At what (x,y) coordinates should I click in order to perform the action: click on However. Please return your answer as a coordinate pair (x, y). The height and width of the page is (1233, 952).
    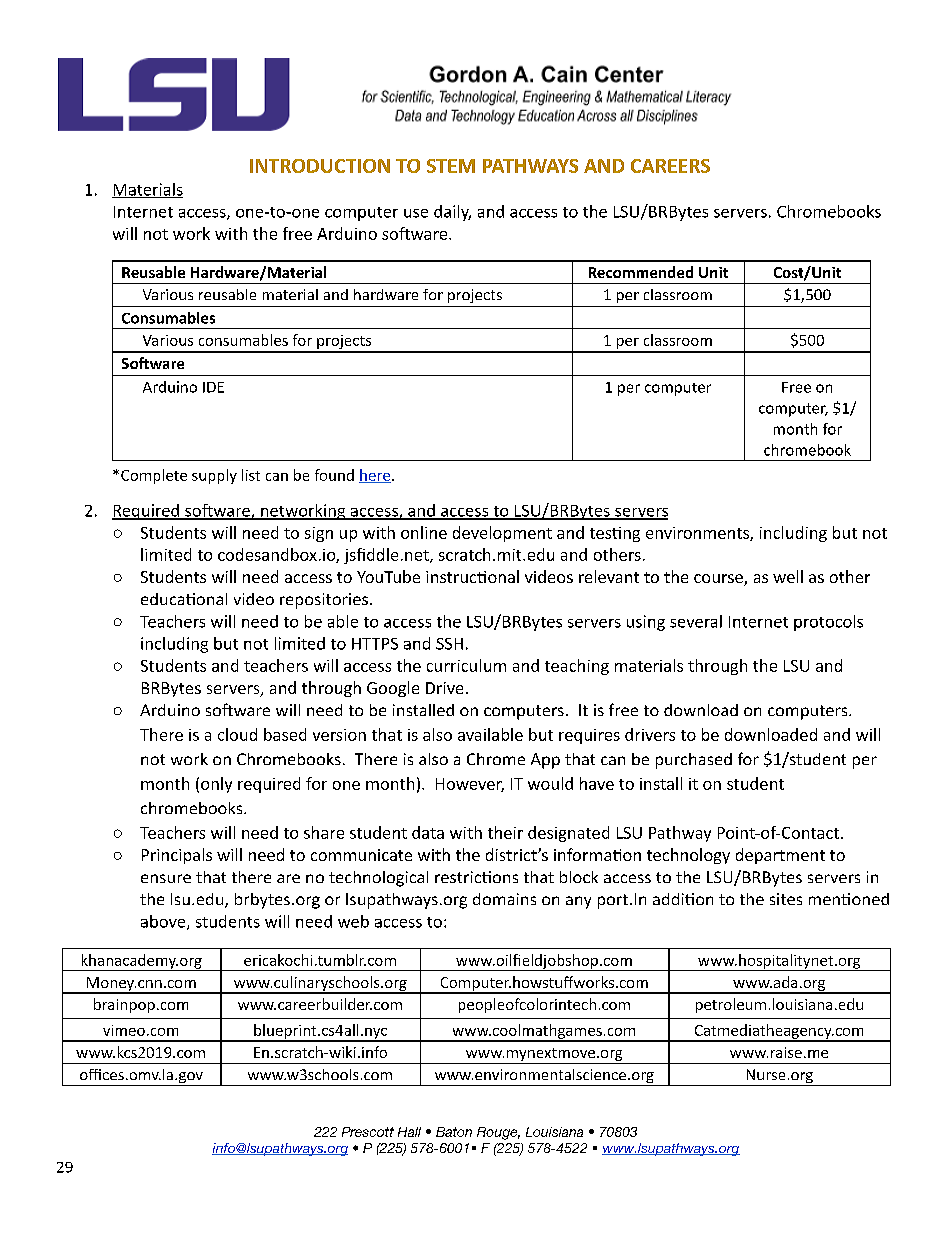
    Looking at the image, I should click on (470, 785).
